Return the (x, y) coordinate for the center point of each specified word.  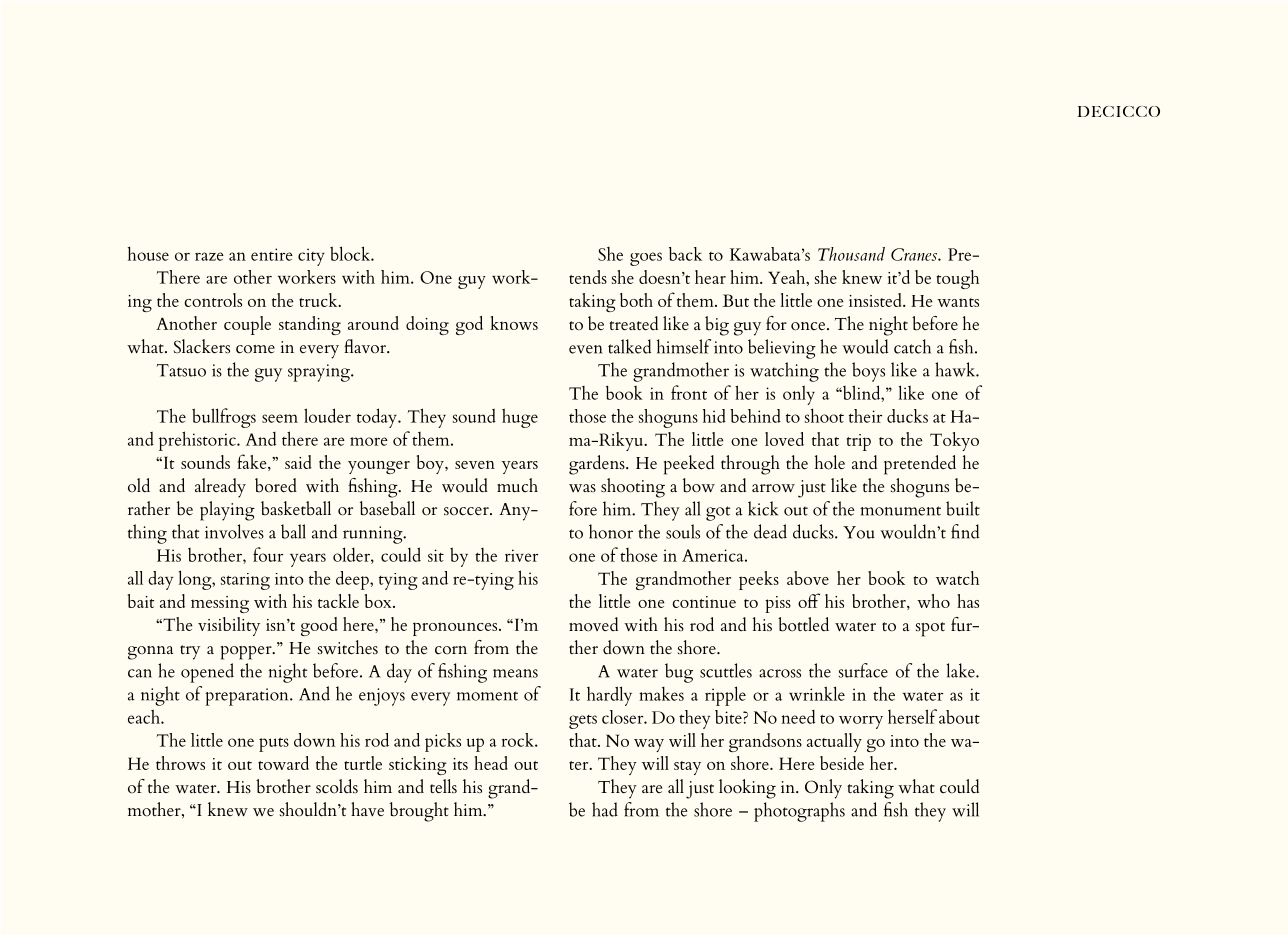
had (605, 809)
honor (611, 531)
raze (209, 256)
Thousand (851, 254)
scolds (337, 786)
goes (646, 259)
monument (900, 511)
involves (234, 531)
